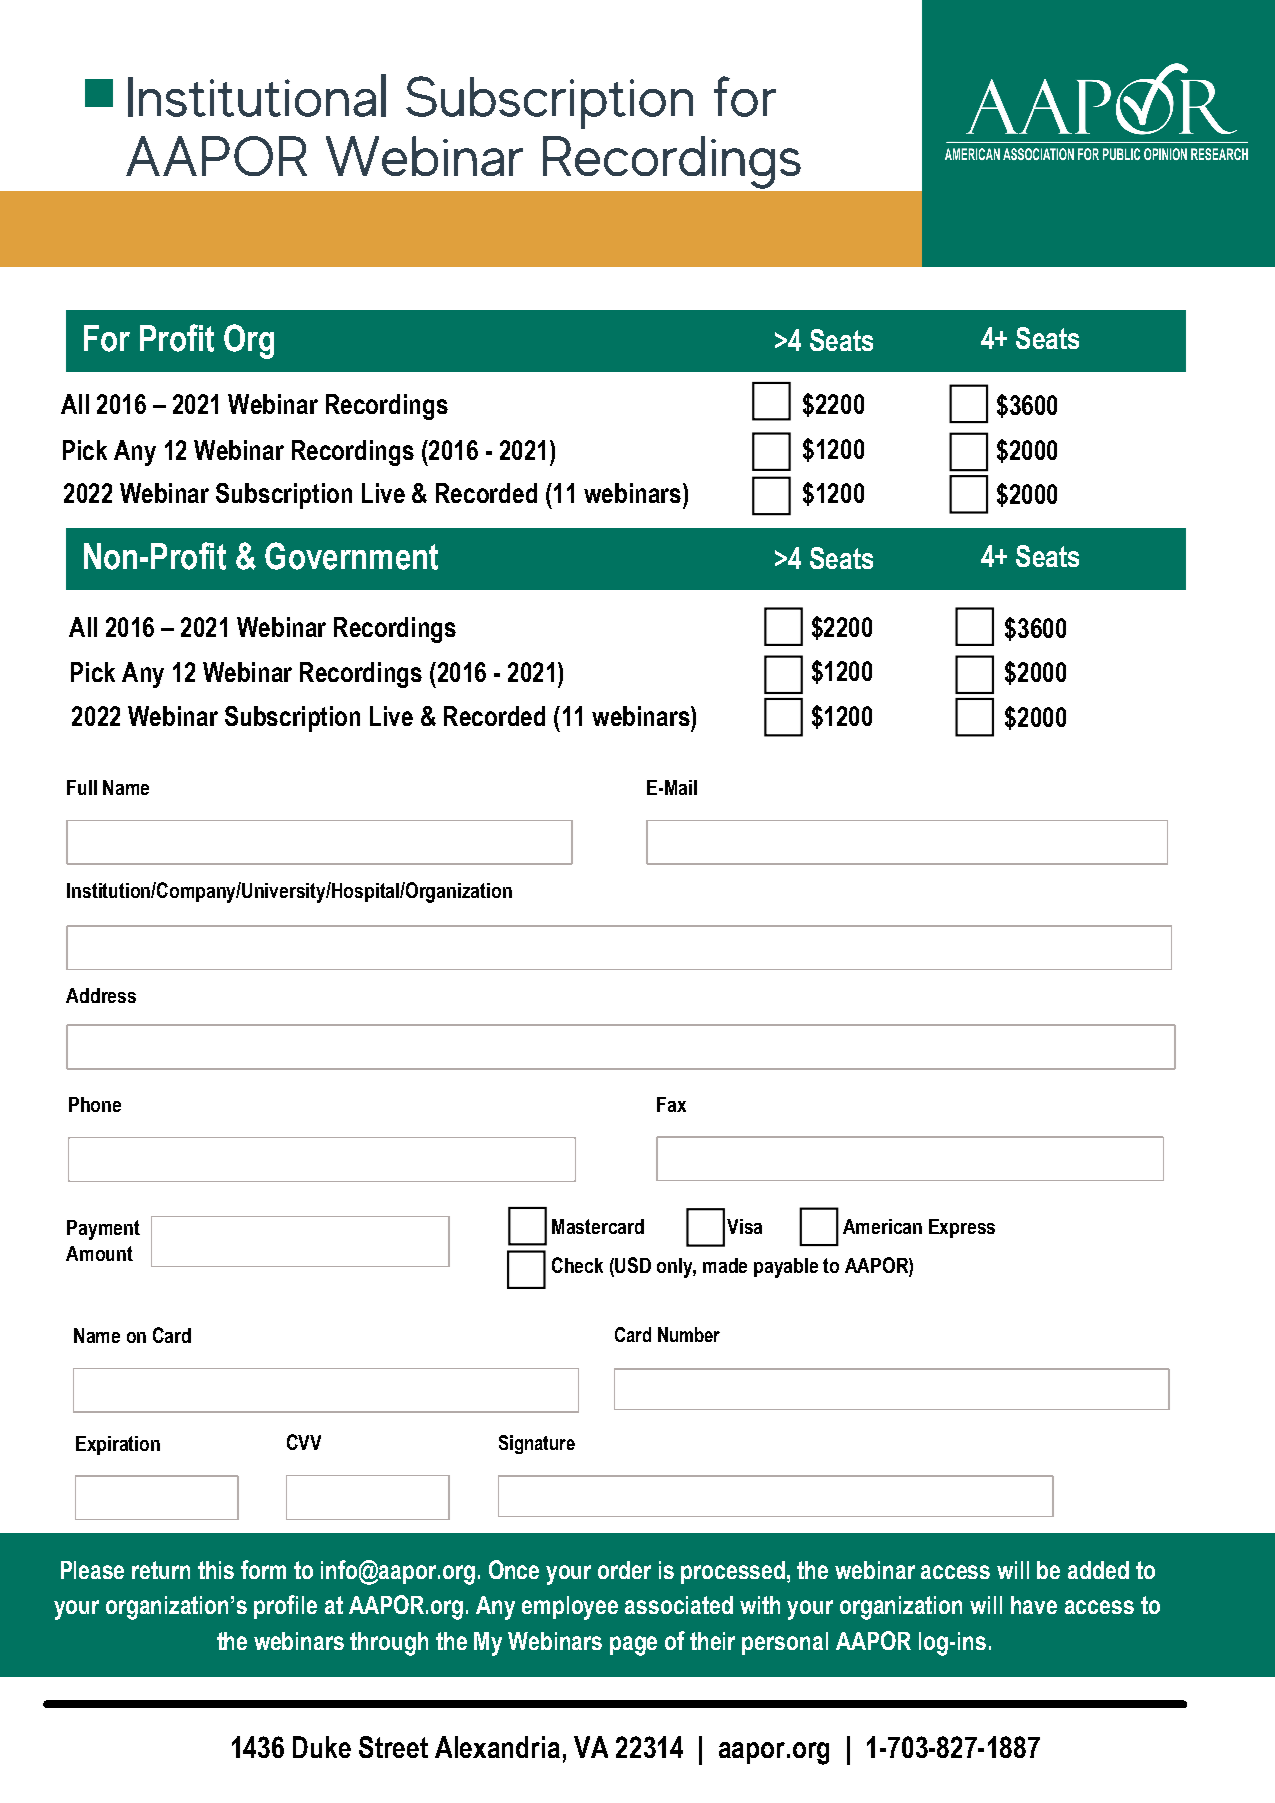 The height and width of the page is (1803, 1275). Describe the element at coordinates (786, 1268) in the page. I see `payable` at that location.
